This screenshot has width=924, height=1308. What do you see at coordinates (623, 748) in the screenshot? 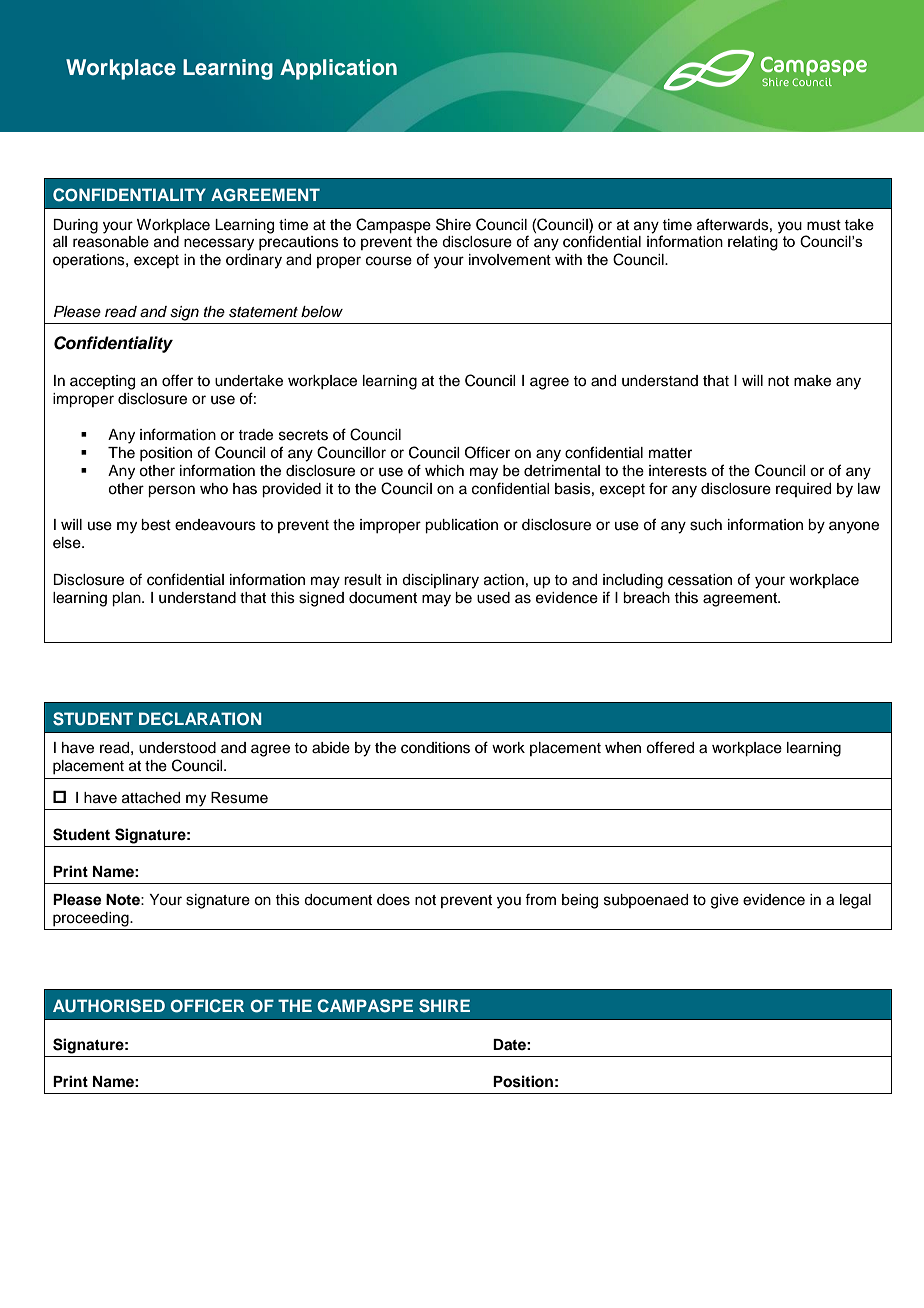
I see `when` at bounding box center [623, 748].
